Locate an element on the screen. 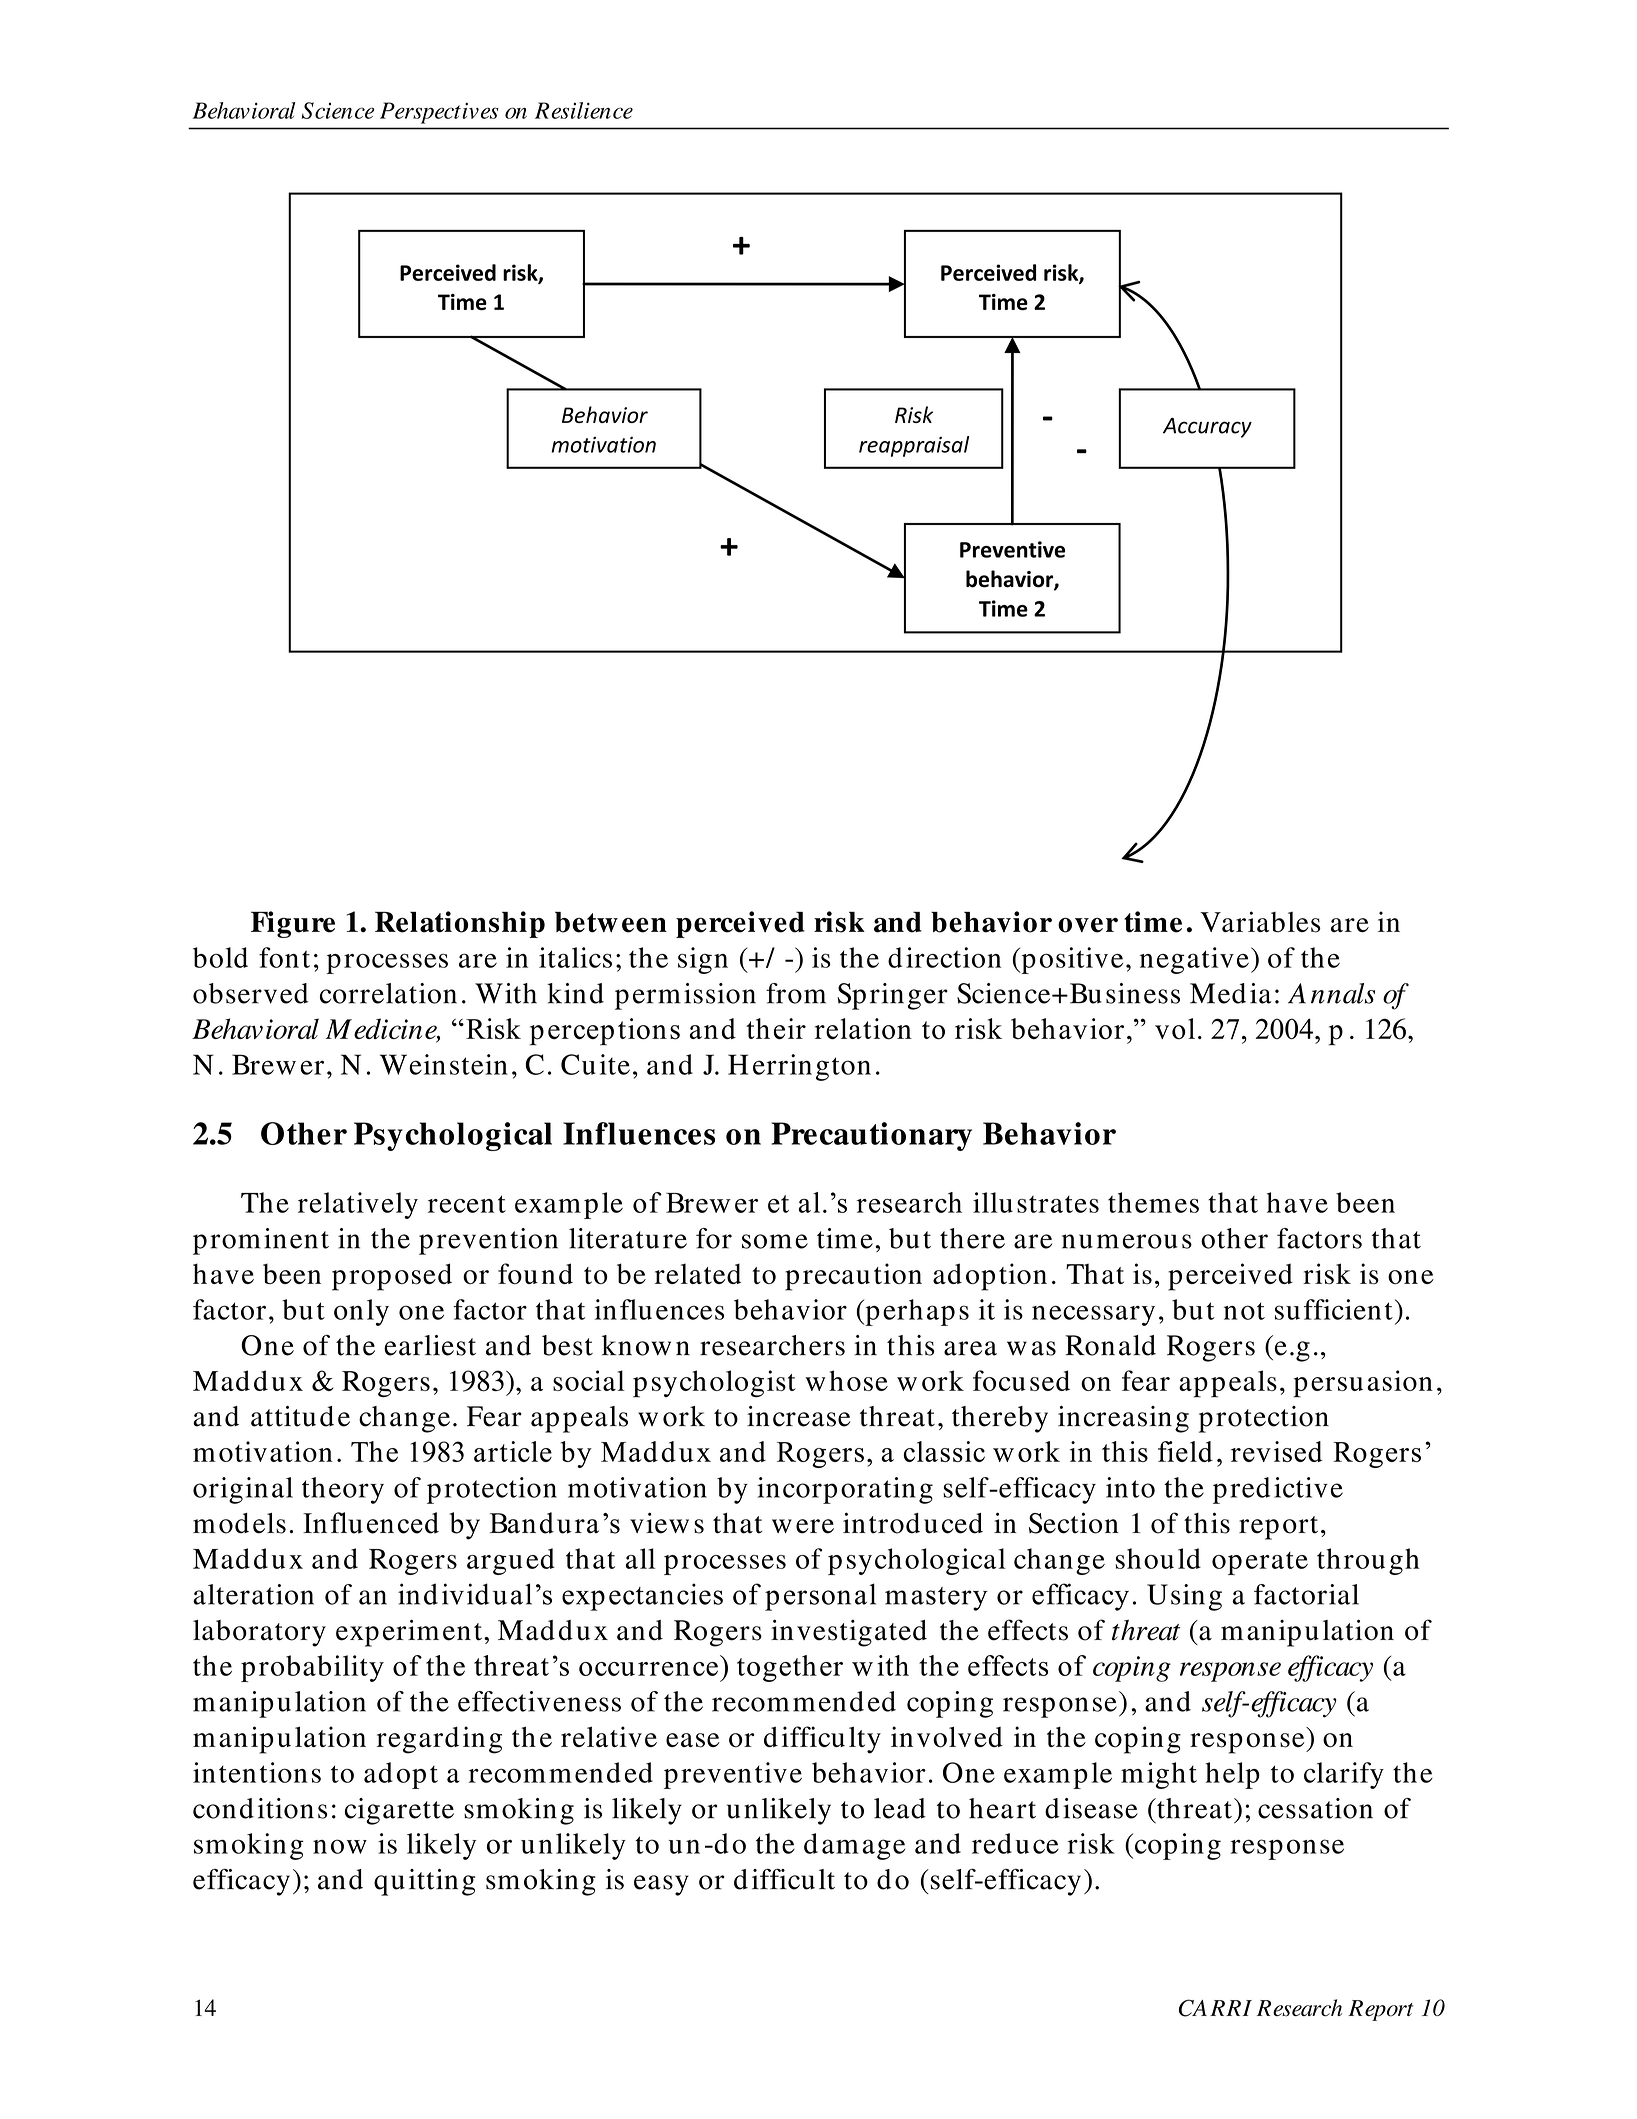 This screenshot has height=2119, width=1637. Perspectives is located at coordinates (439, 113).
